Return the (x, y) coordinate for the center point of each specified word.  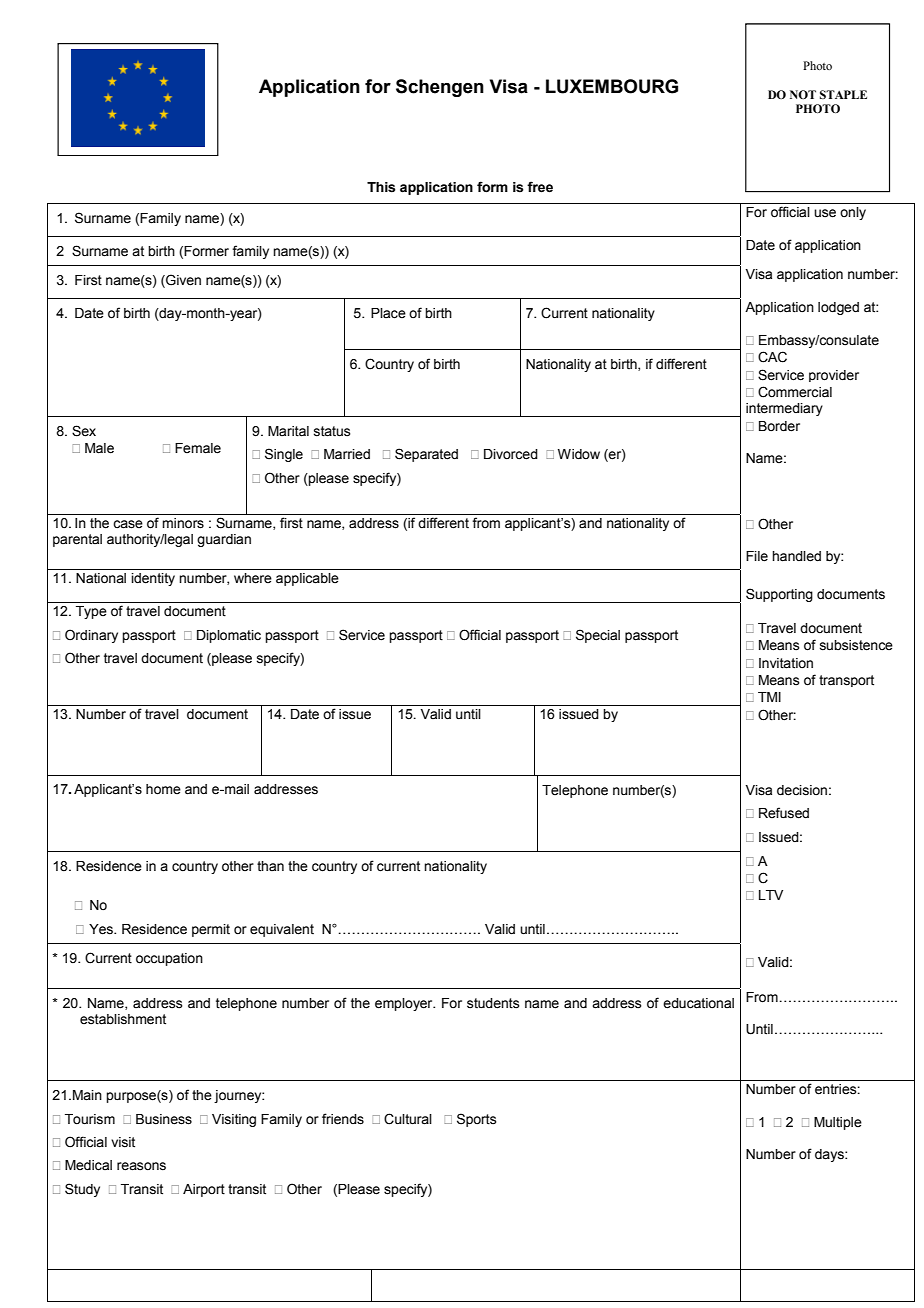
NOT (803, 94)
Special (598, 636)
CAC (772, 357)
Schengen (440, 88)
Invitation (786, 663)
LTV (771, 895)
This (381, 187)
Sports (477, 1120)
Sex (84, 431)
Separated (426, 455)
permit (211, 930)
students (493, 1003)
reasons (141, 1166)
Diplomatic (229, 636)
